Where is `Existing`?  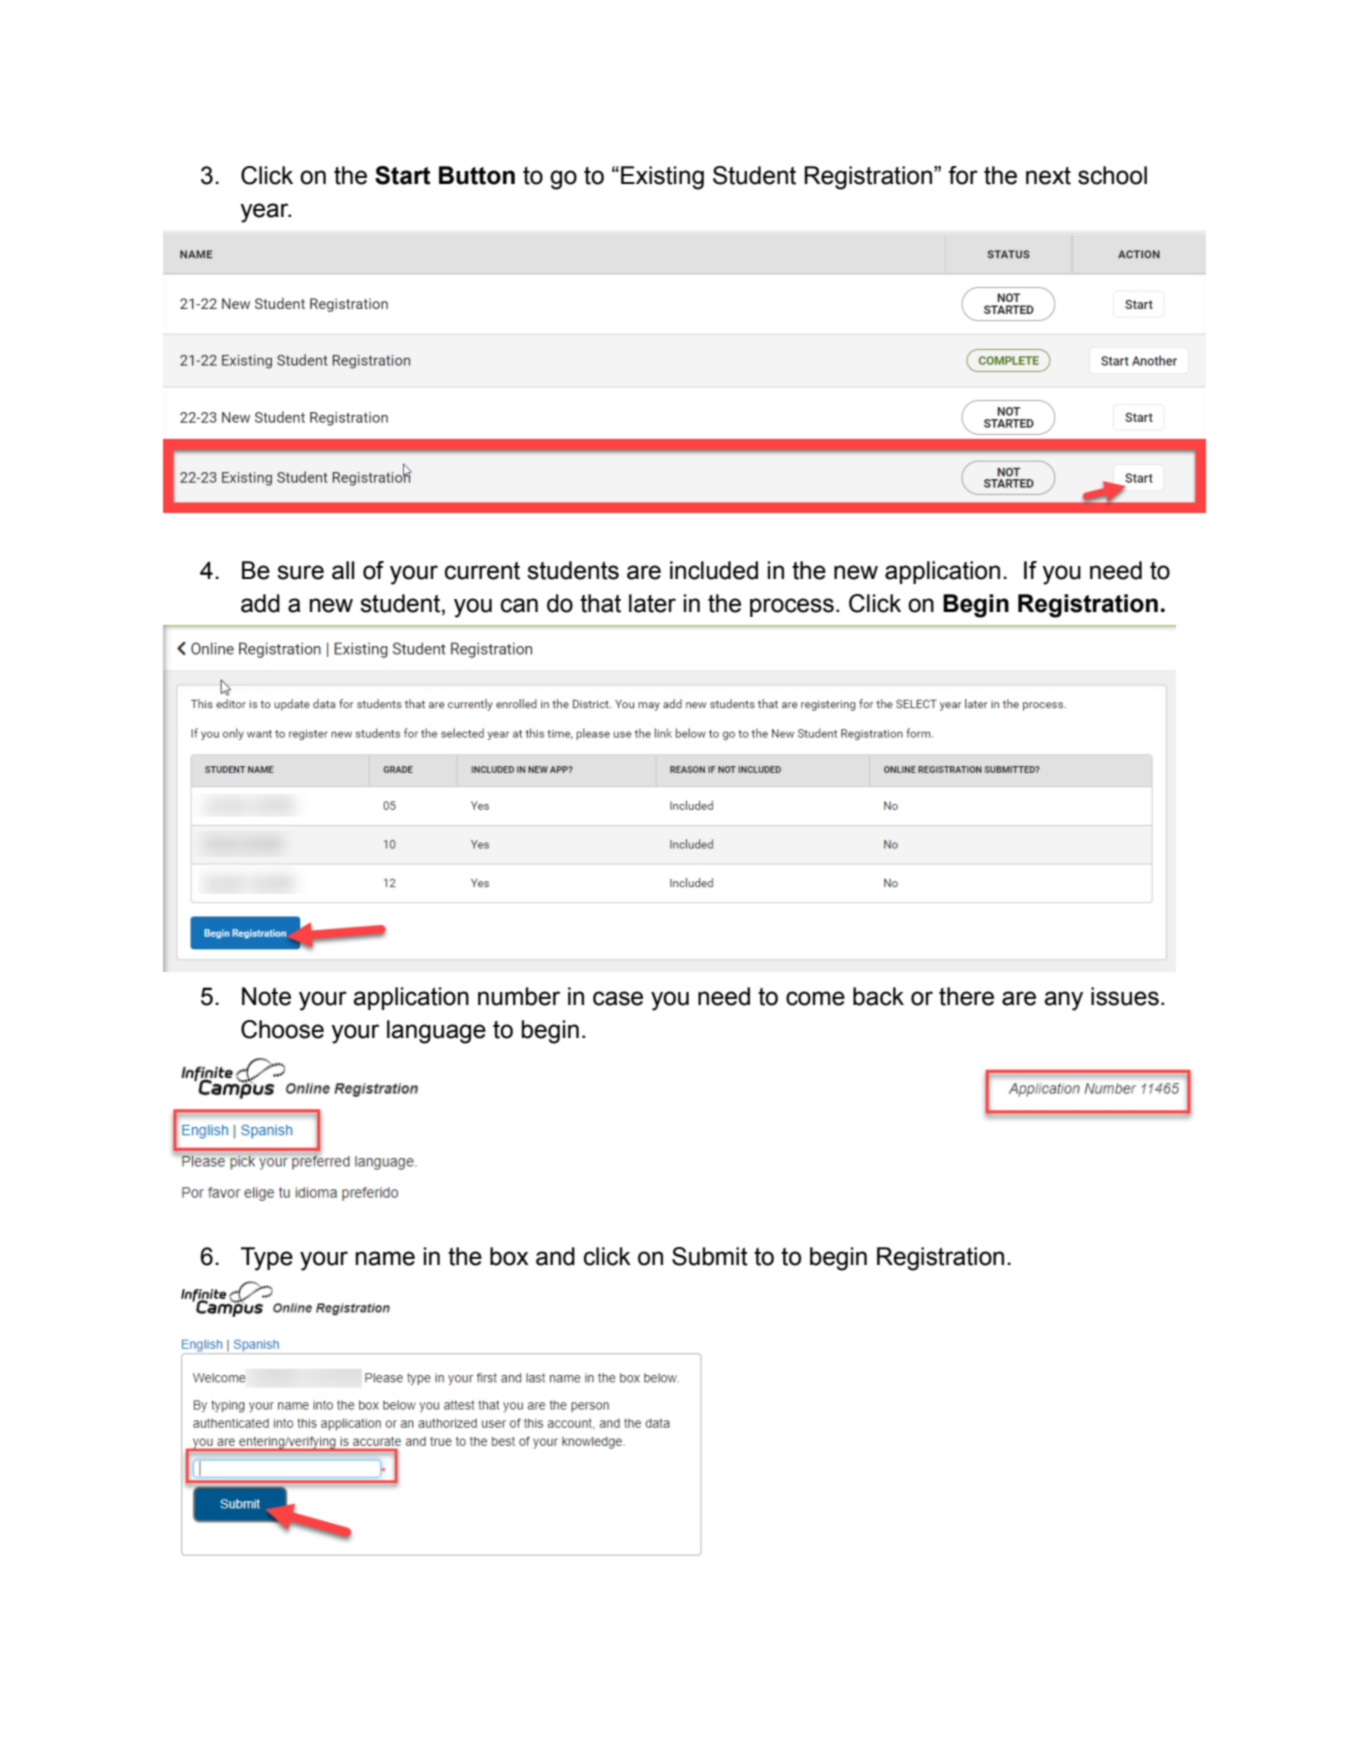
Existing is located at coordinates (662, 178).
